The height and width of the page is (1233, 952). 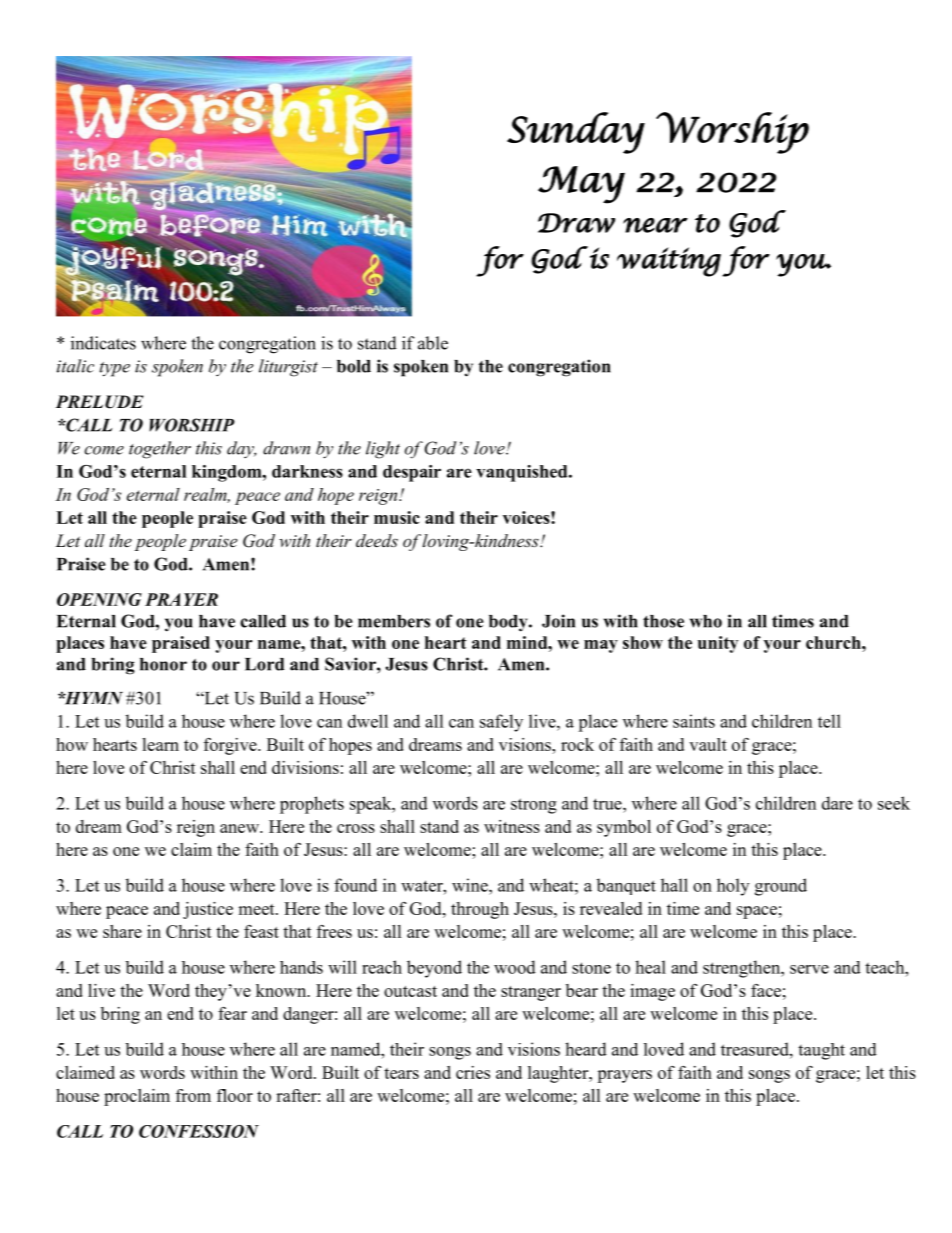 I want to click on strong, so click(x=534, y=806).
